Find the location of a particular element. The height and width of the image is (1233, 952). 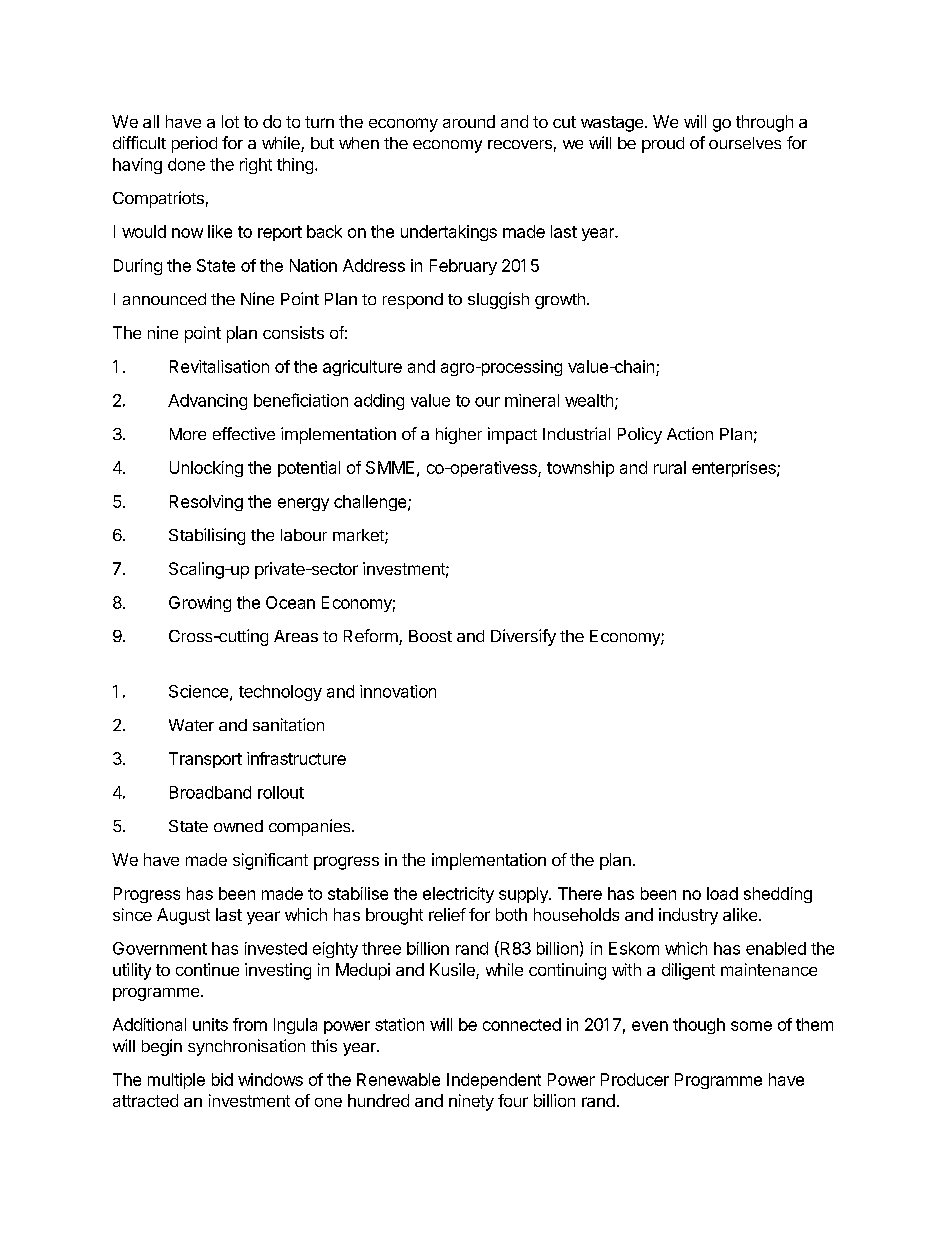

Boost is located at coordinates (430, 636).
